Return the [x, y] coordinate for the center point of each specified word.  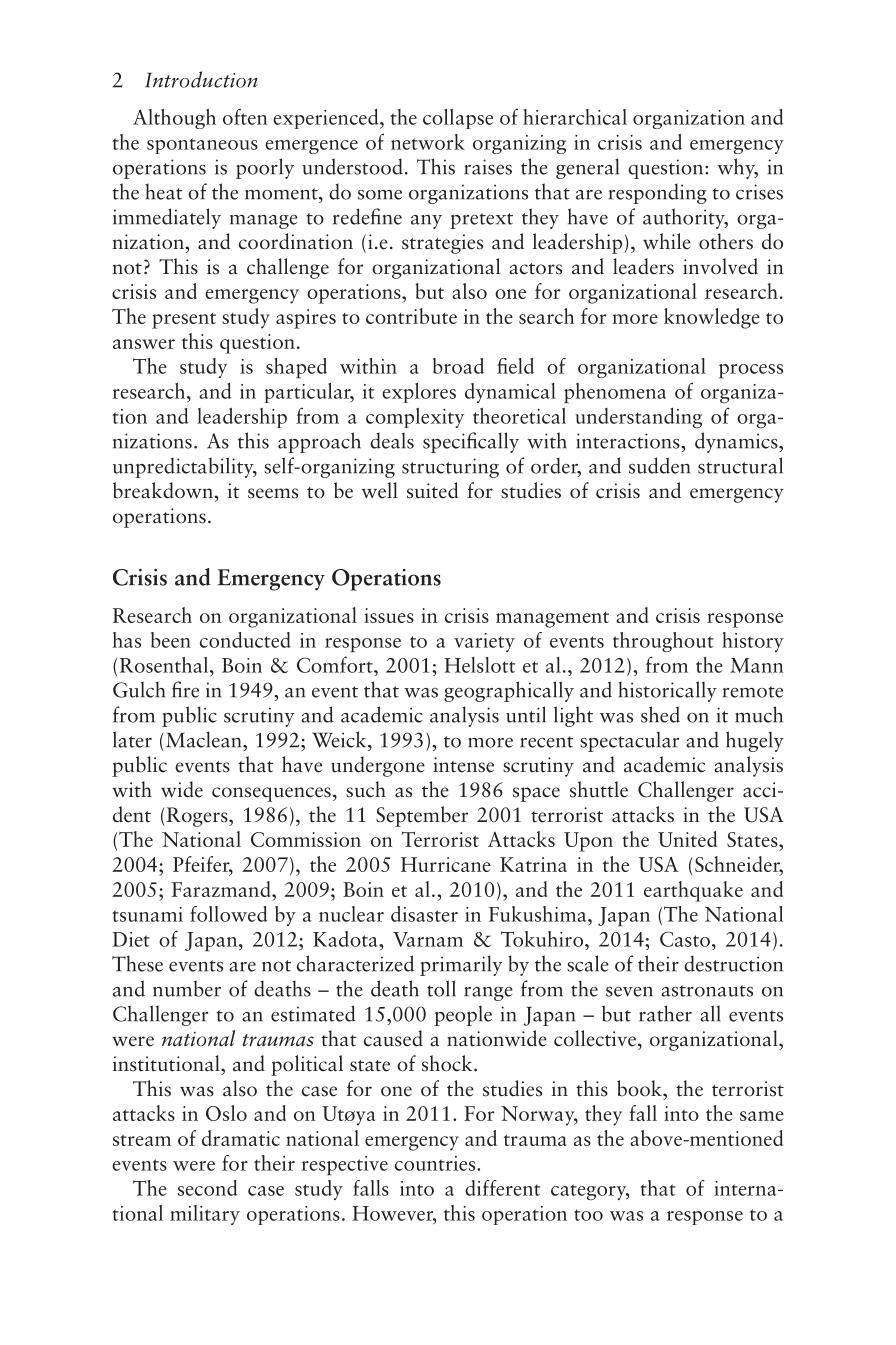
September [422, 816]
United [687, 839]
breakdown [164, 490]
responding [657, 193]
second [207, 1188]
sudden [660, 465]
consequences [271, 794]
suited [433, 490]
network [428, 142]
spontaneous [202, 146]
